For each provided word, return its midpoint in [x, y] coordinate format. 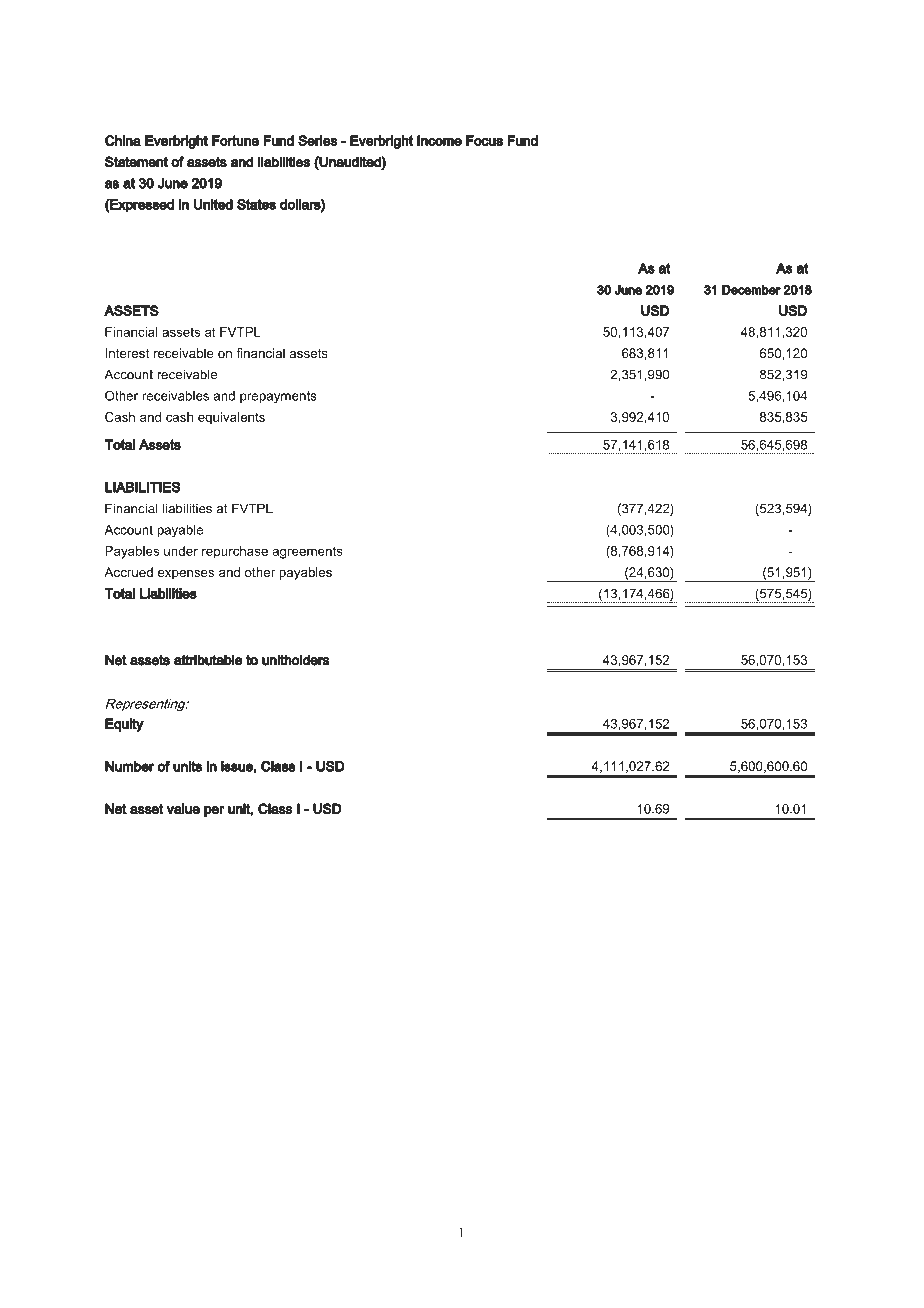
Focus [484, 140]
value [183, 809]
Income [439, 140]
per [214, 811]
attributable [208, 660]
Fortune [235, 140]
